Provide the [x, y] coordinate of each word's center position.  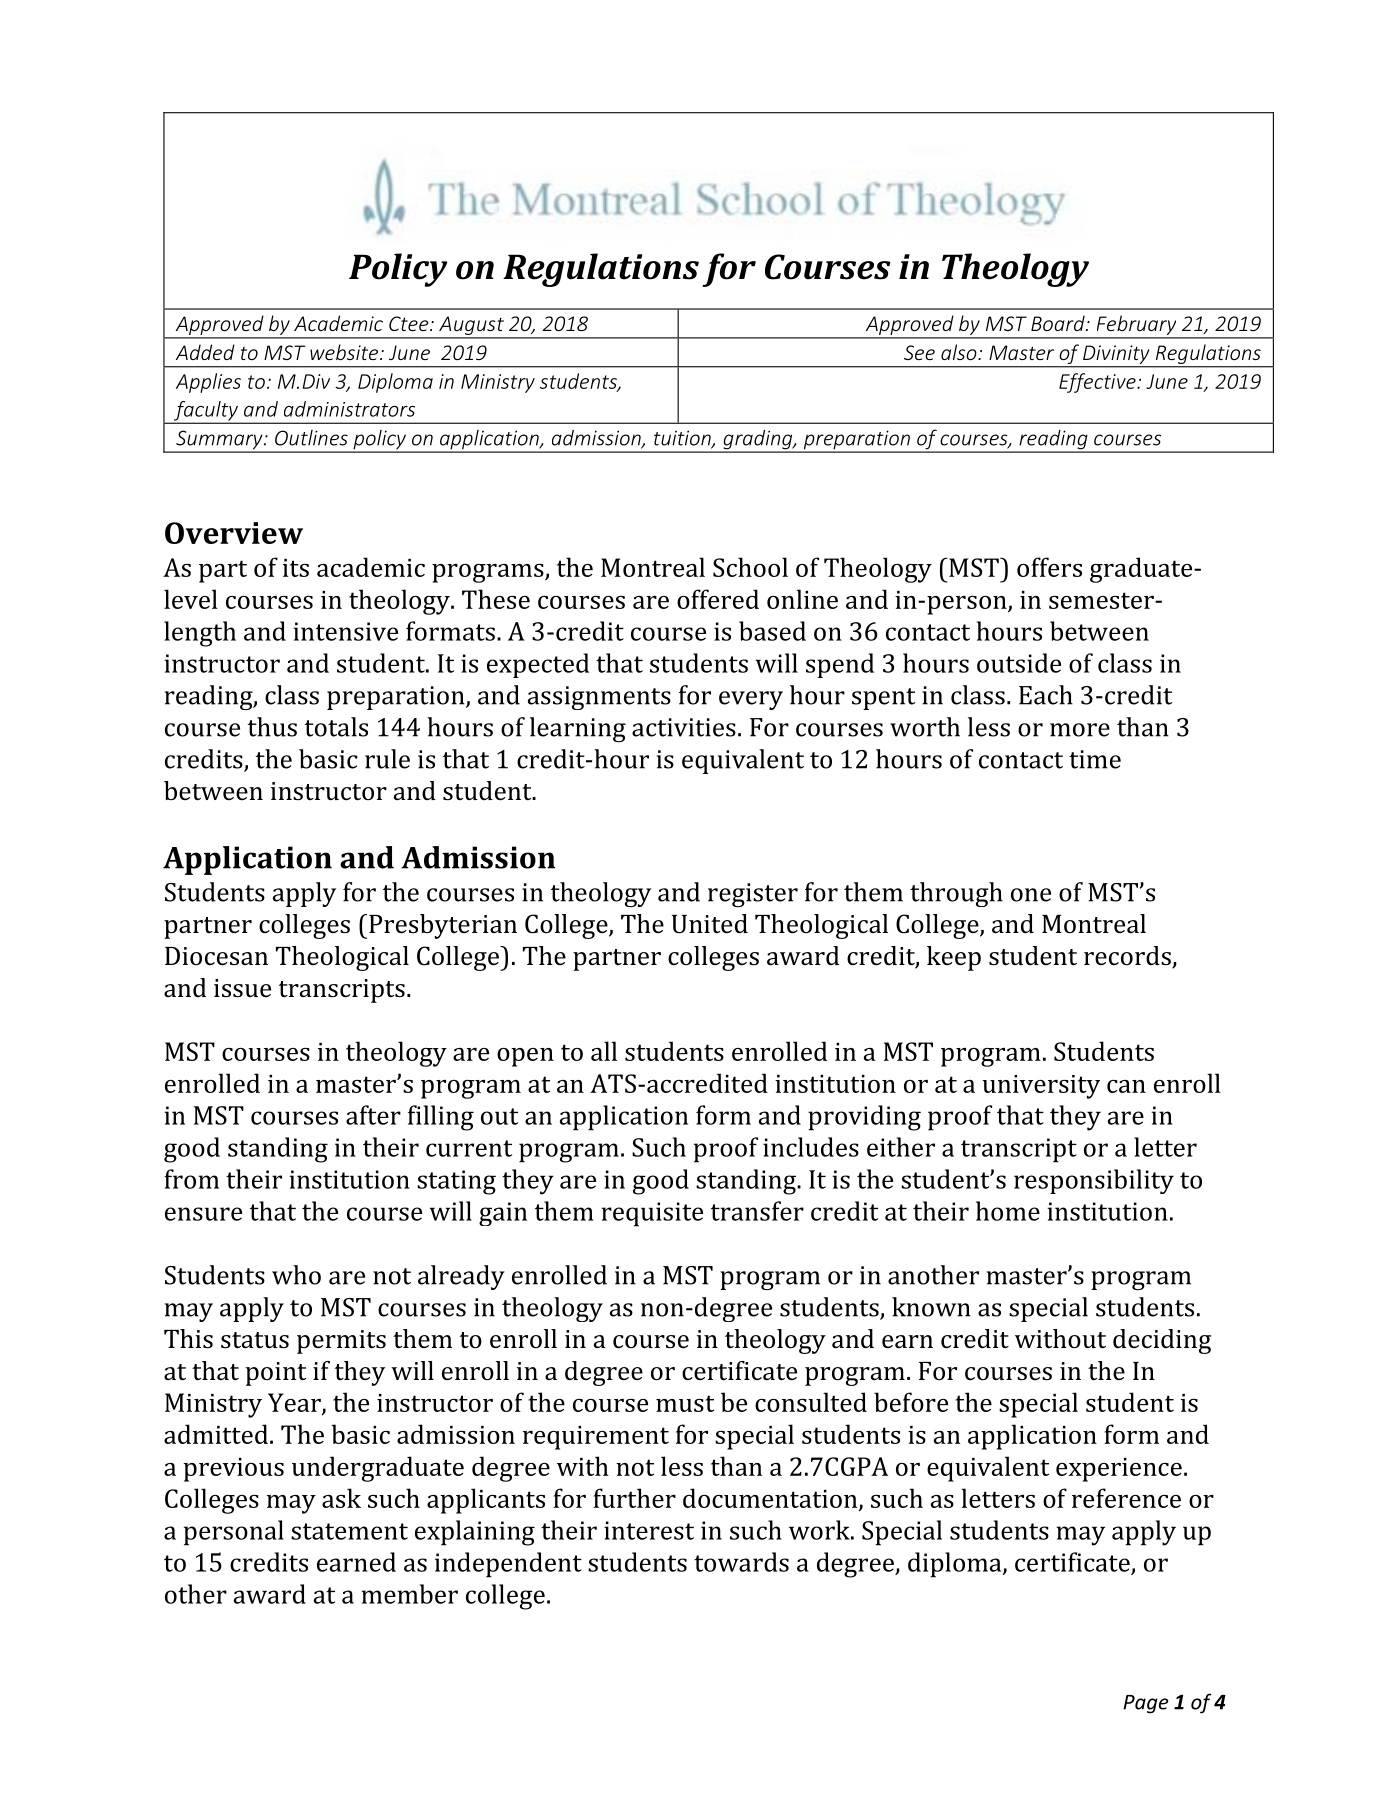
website [345, 352]
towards [741, 1562]
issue [242, 988]
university [1041, 1087]
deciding [1162, 1341]
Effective [1098, 383]
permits [341, 1342]
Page [1146, 1704]
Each [1046, 695]
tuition [683, 439]
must [685, 1403]
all [604, 1051]
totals [336, 727]
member [409, 1594]
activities [684, 727]
